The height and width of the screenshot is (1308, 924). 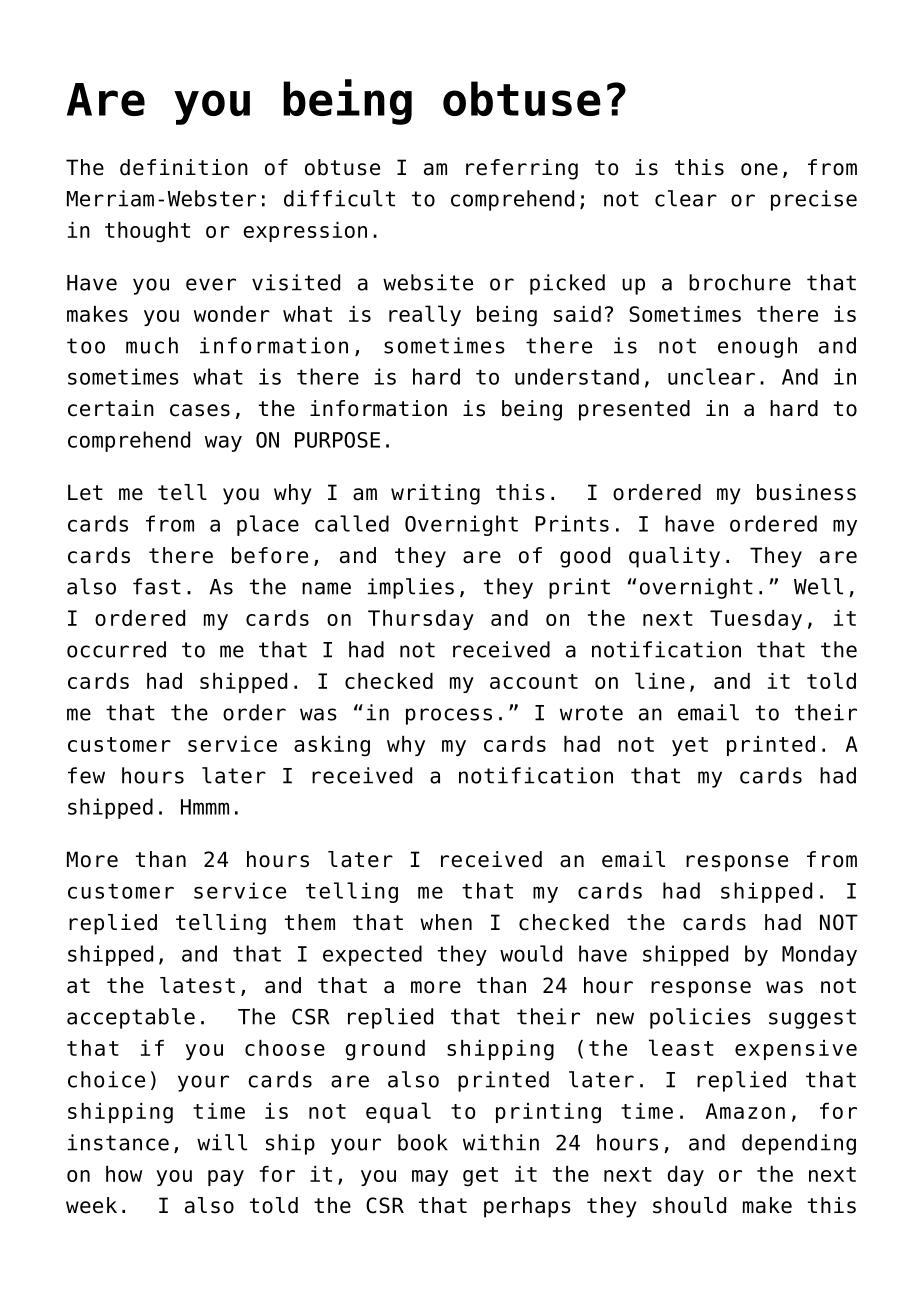 I want to click on writing, so click(x=435, y=494).
